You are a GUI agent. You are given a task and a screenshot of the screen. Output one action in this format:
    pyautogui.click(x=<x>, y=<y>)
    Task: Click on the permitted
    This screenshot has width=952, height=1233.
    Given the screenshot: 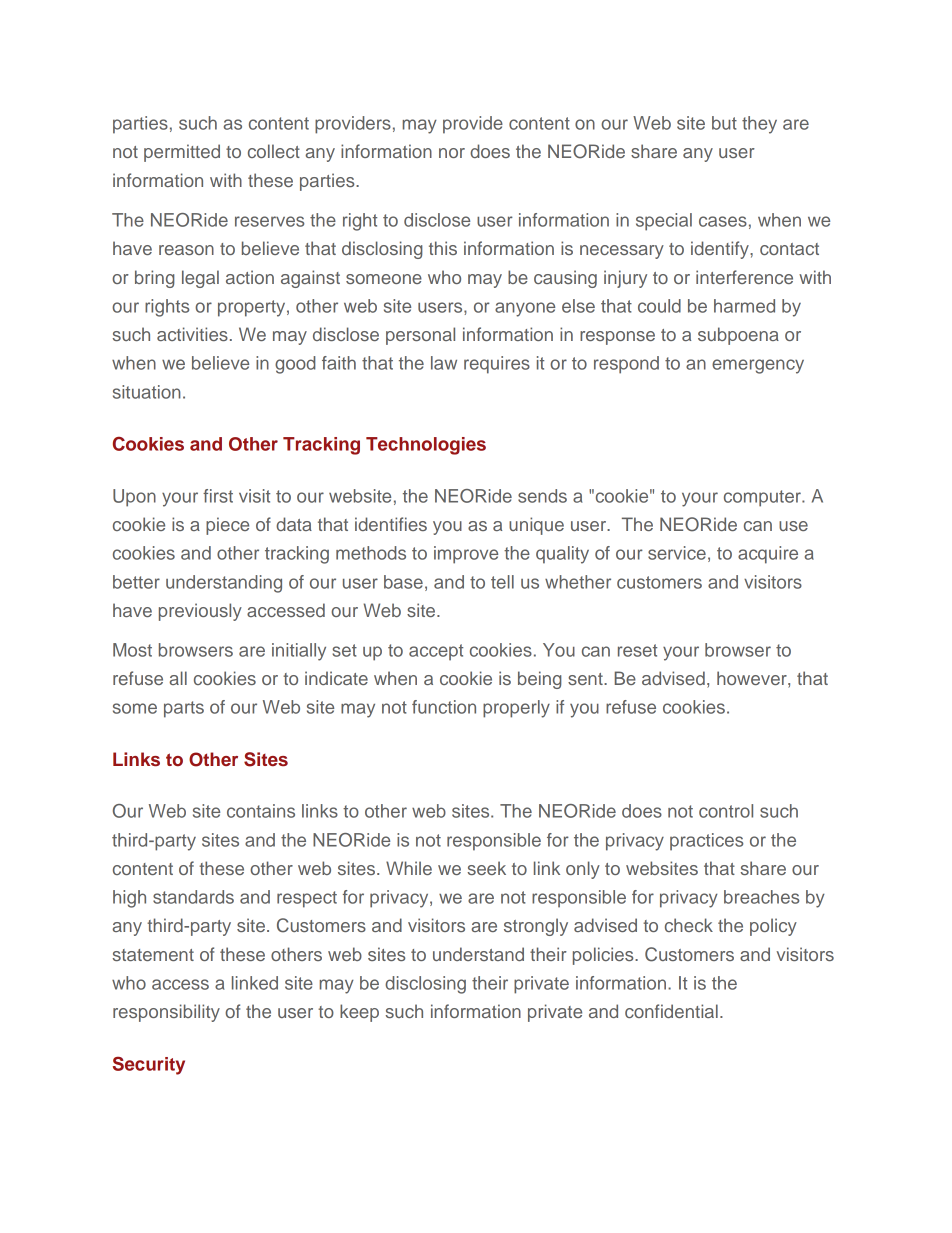 What is the action you would take?
    pyautogui.click(x=182, y=153)
